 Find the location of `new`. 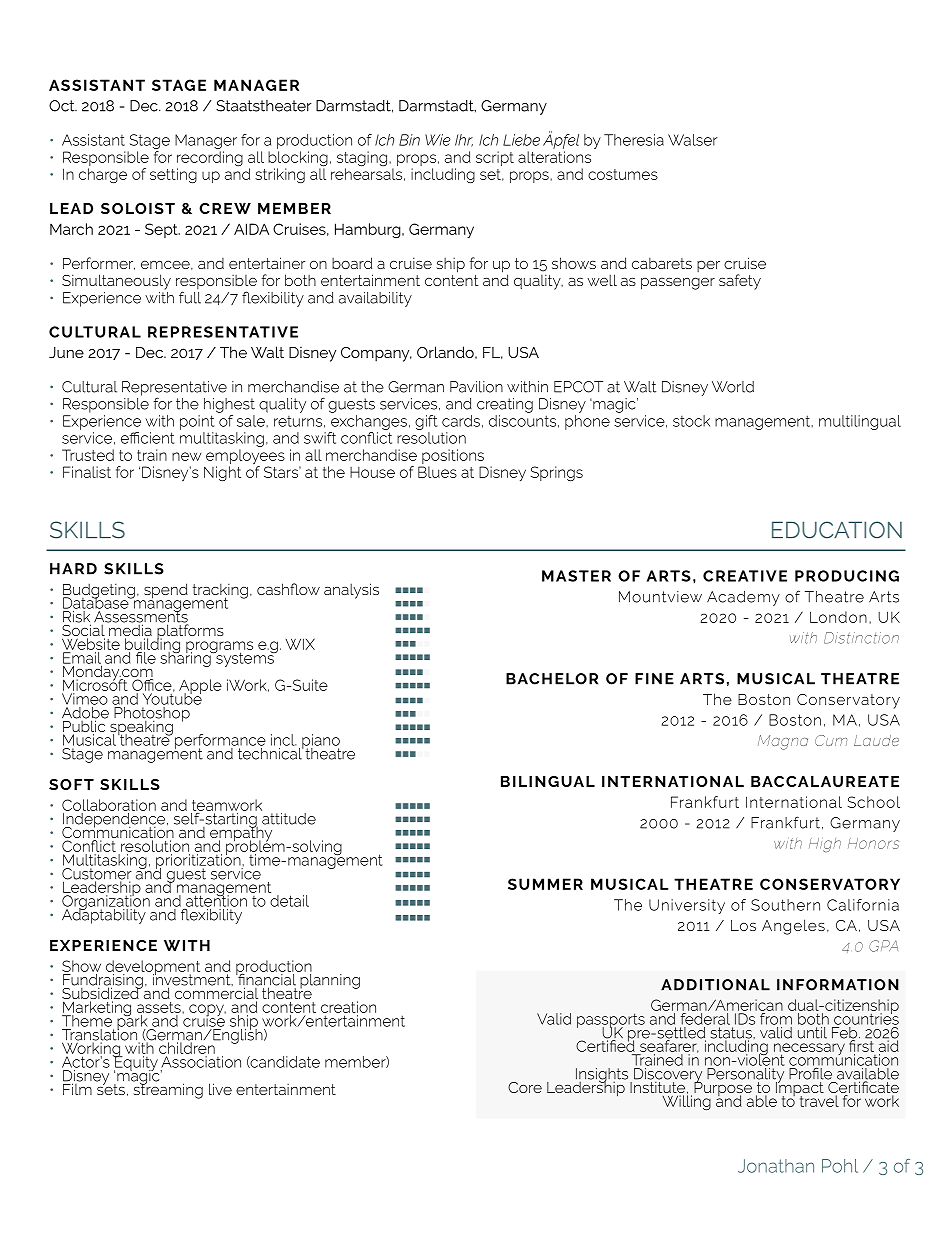

new is located at coordinates (186, 456).
